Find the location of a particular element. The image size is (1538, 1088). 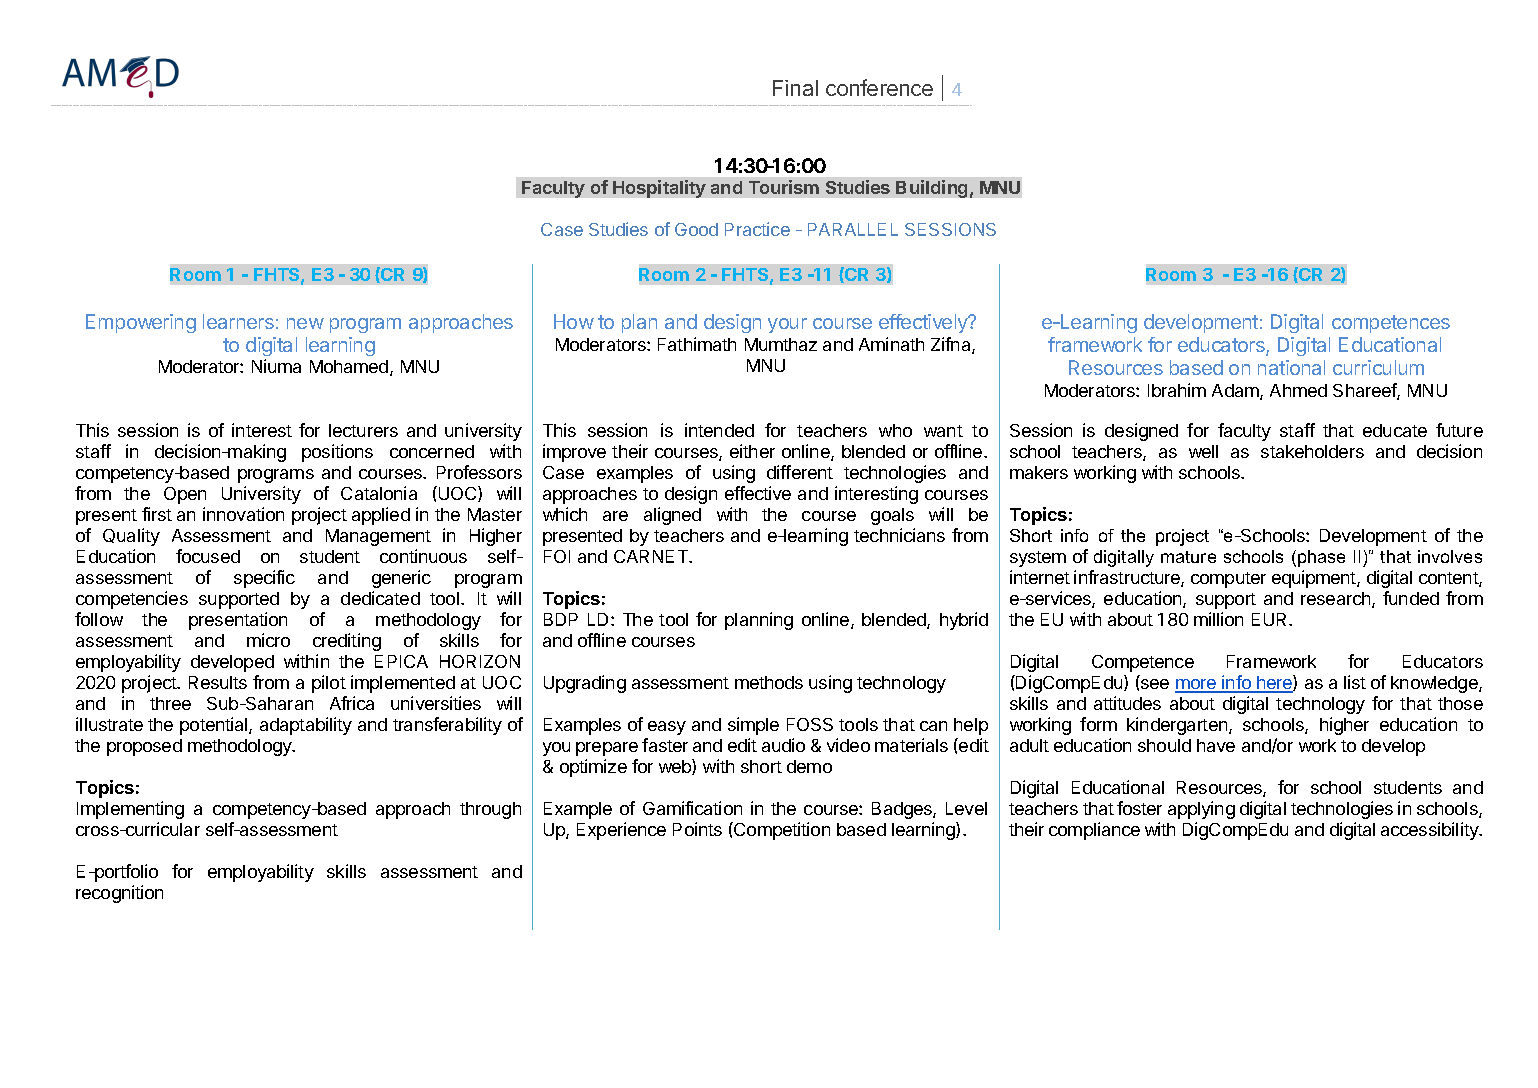

Competition is located at coordinates (781, 831).
